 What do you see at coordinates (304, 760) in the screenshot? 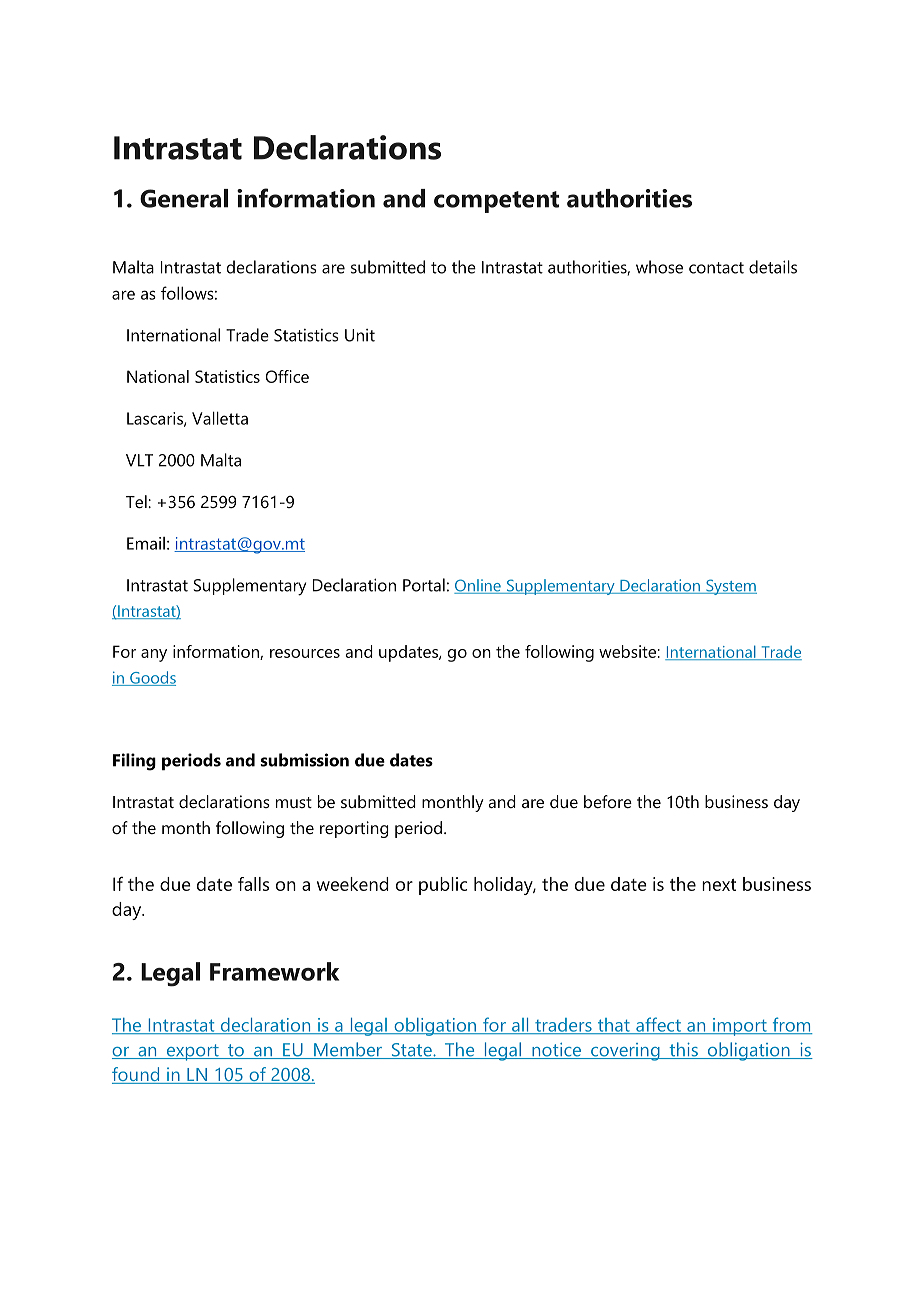
I see `submission` at bounding box center [304, 760].
